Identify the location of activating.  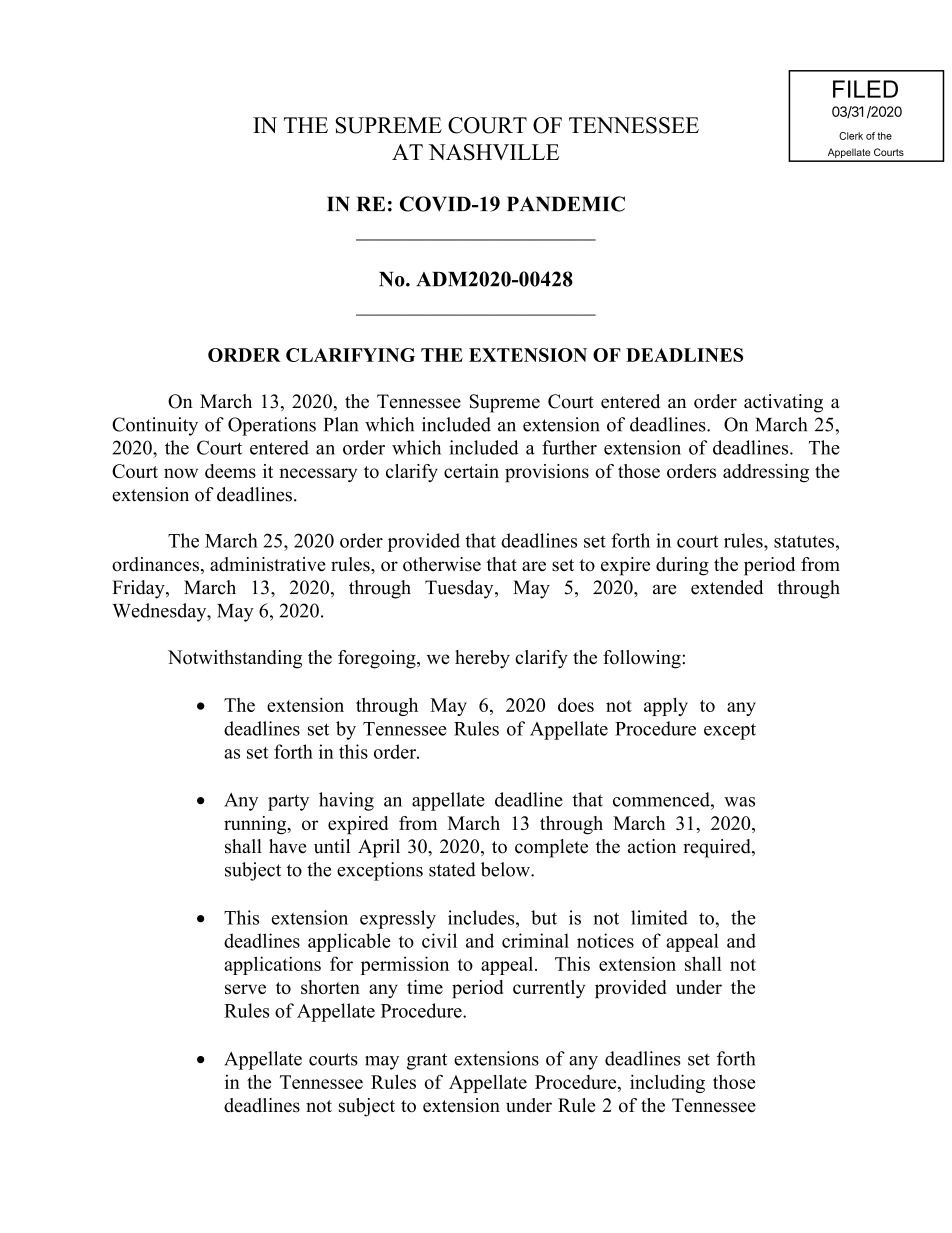
(783, 403).
